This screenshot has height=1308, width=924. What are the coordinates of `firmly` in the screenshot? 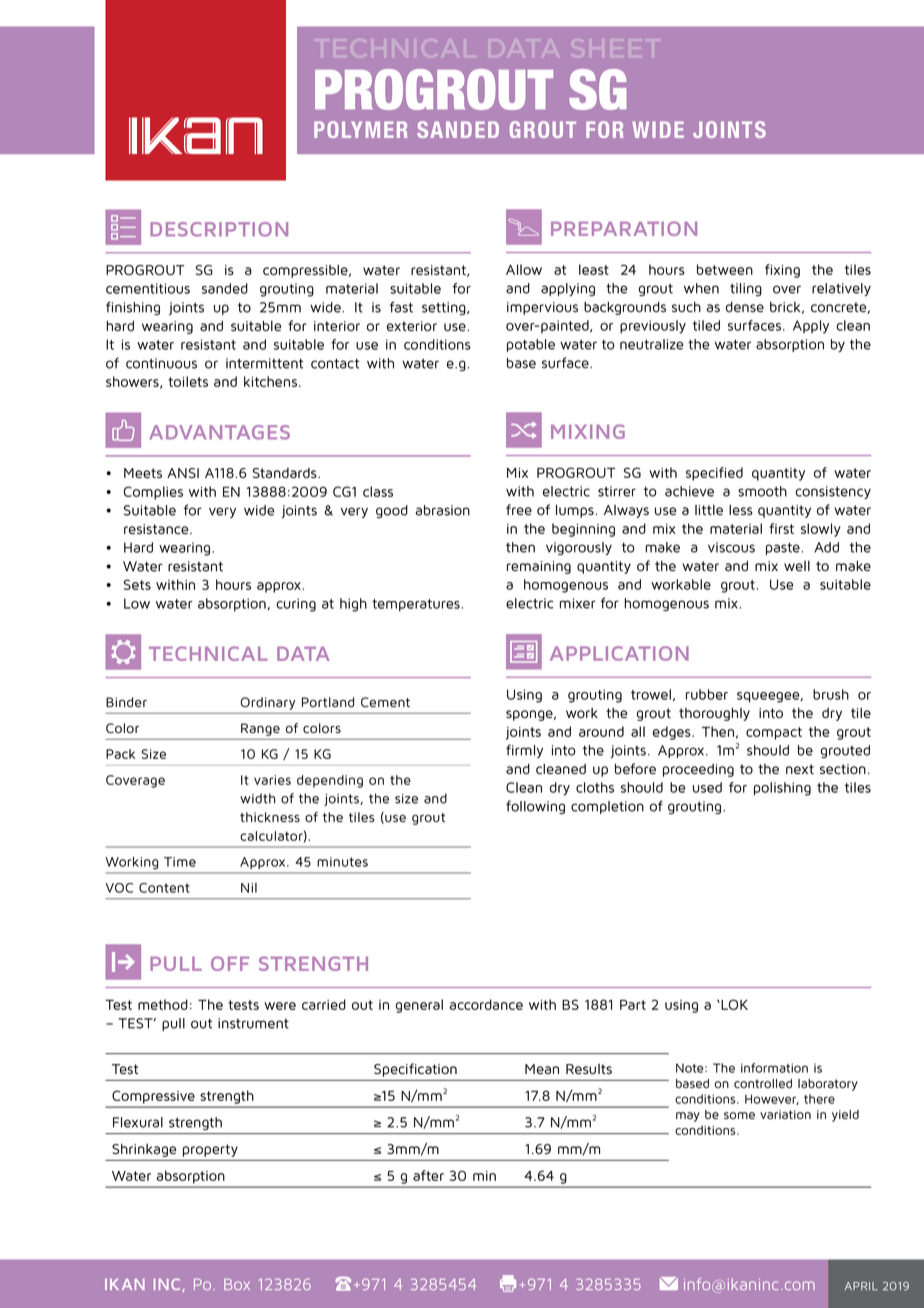 It's located at (524, 751).
